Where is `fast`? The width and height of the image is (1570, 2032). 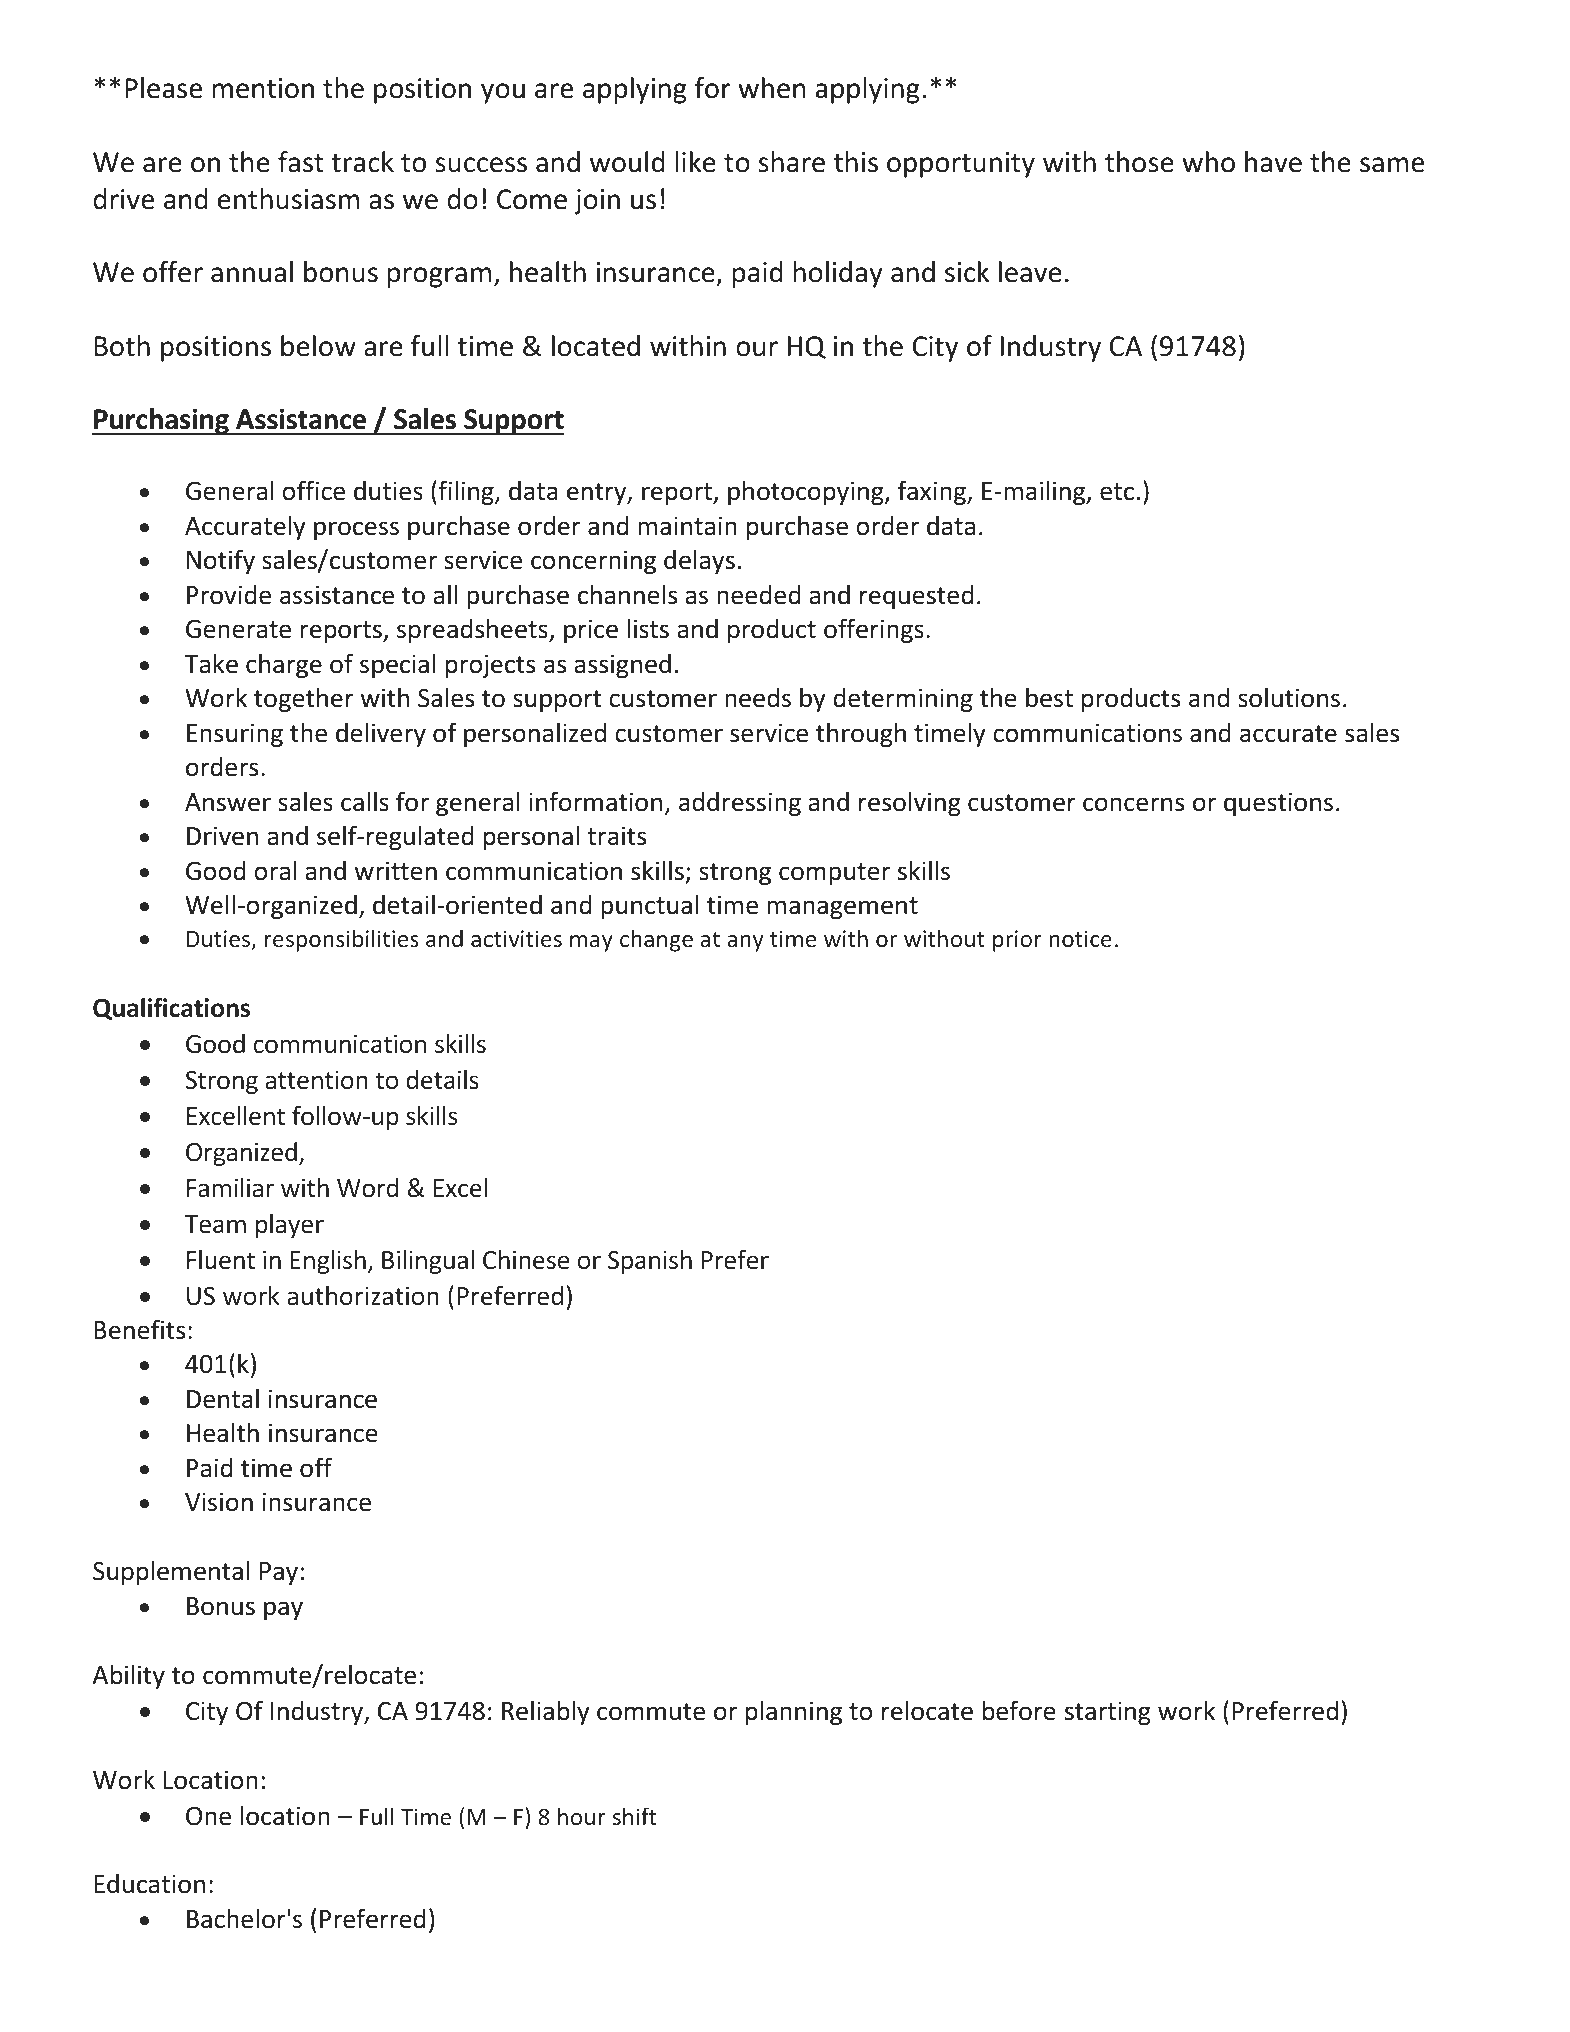 fast is located at coordinates (301, 162).
